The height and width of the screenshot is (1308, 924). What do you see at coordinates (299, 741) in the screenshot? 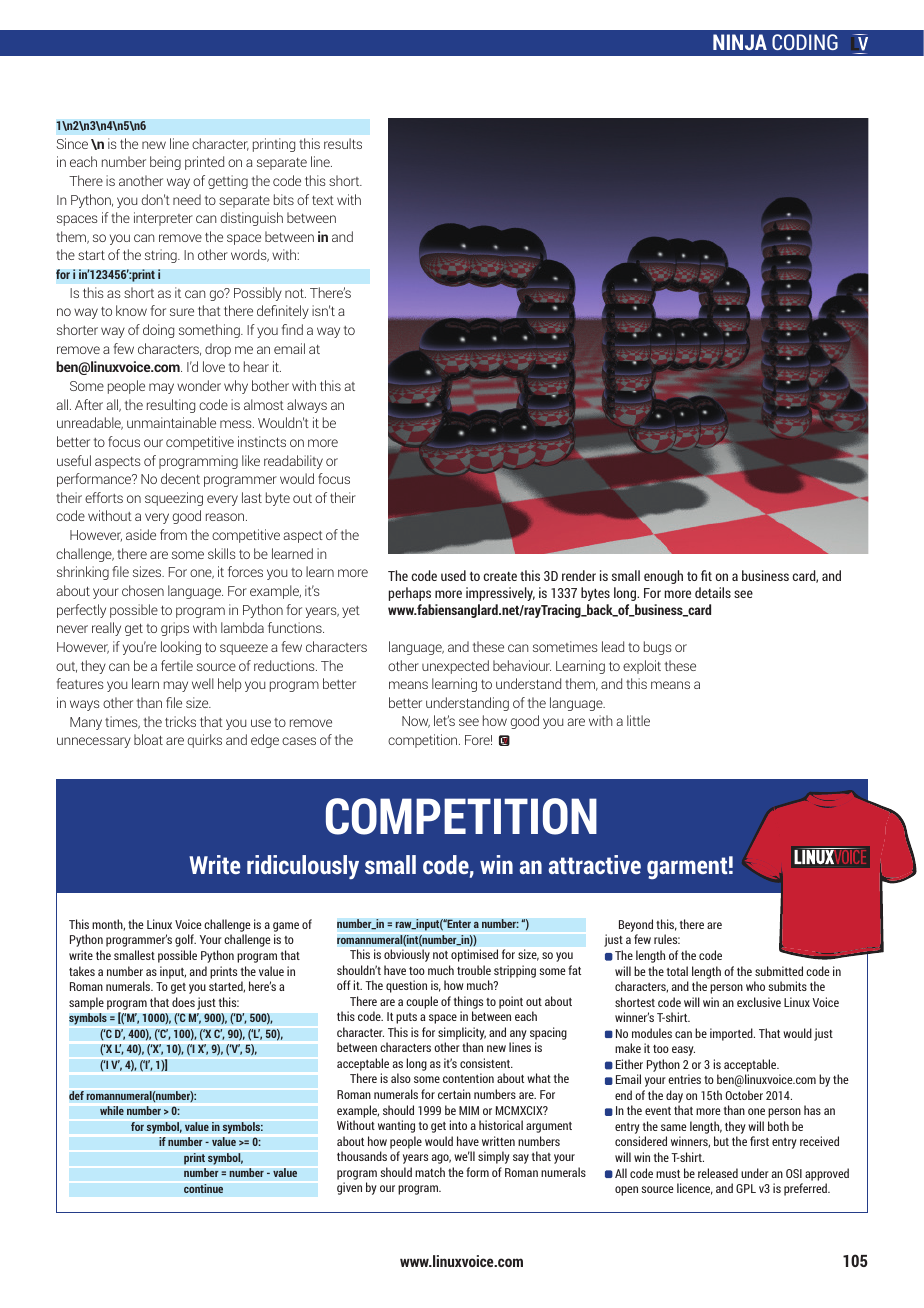
I see `cases` at bounding box center [299, 741].
